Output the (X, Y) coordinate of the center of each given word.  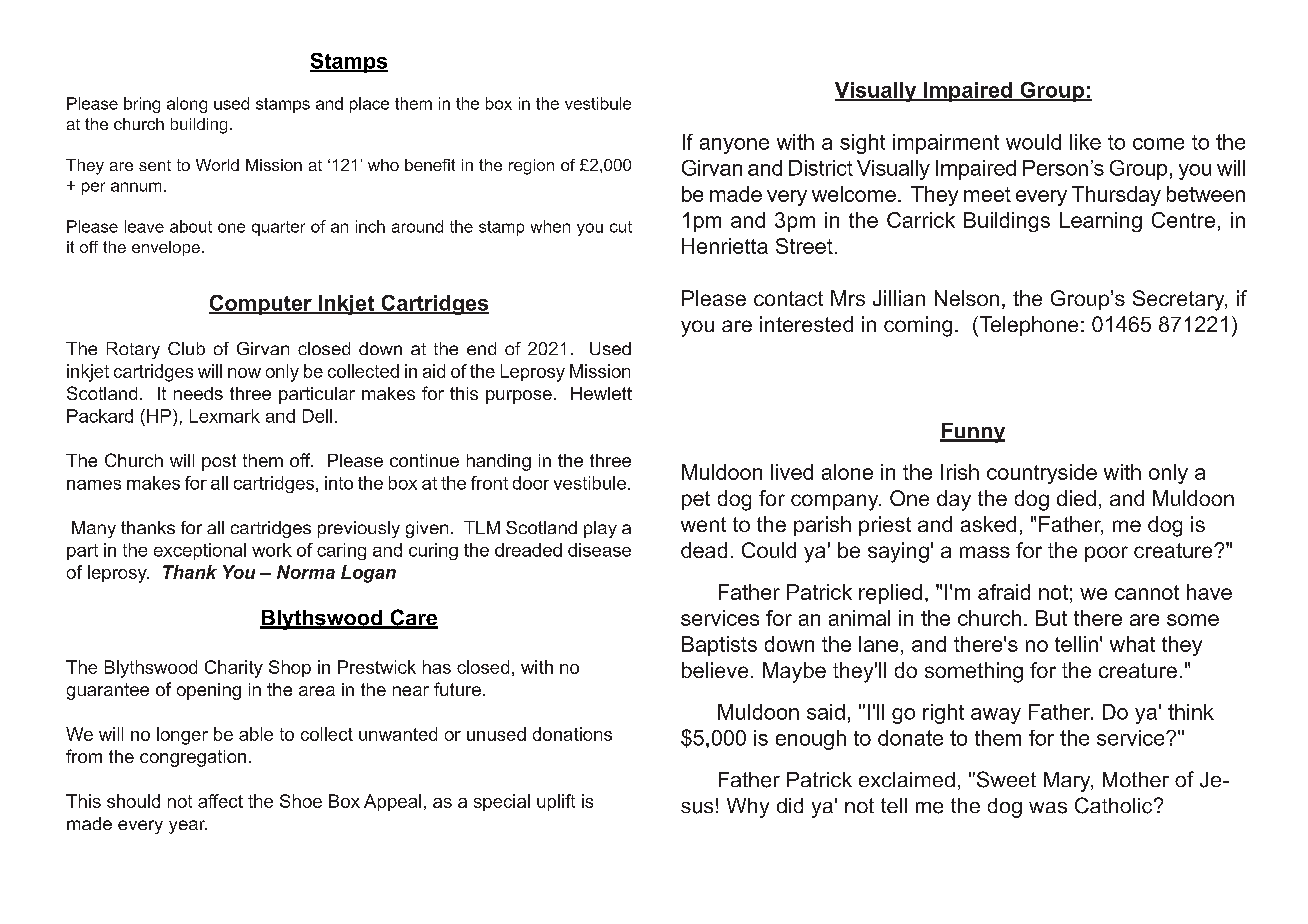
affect (220, 801)
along (187, 105)
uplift (556, 802)
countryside (1042, 474)
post (219, 462)
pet (696, 500)
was (1048, 808)
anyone (734, 146)
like (1085, 142)
